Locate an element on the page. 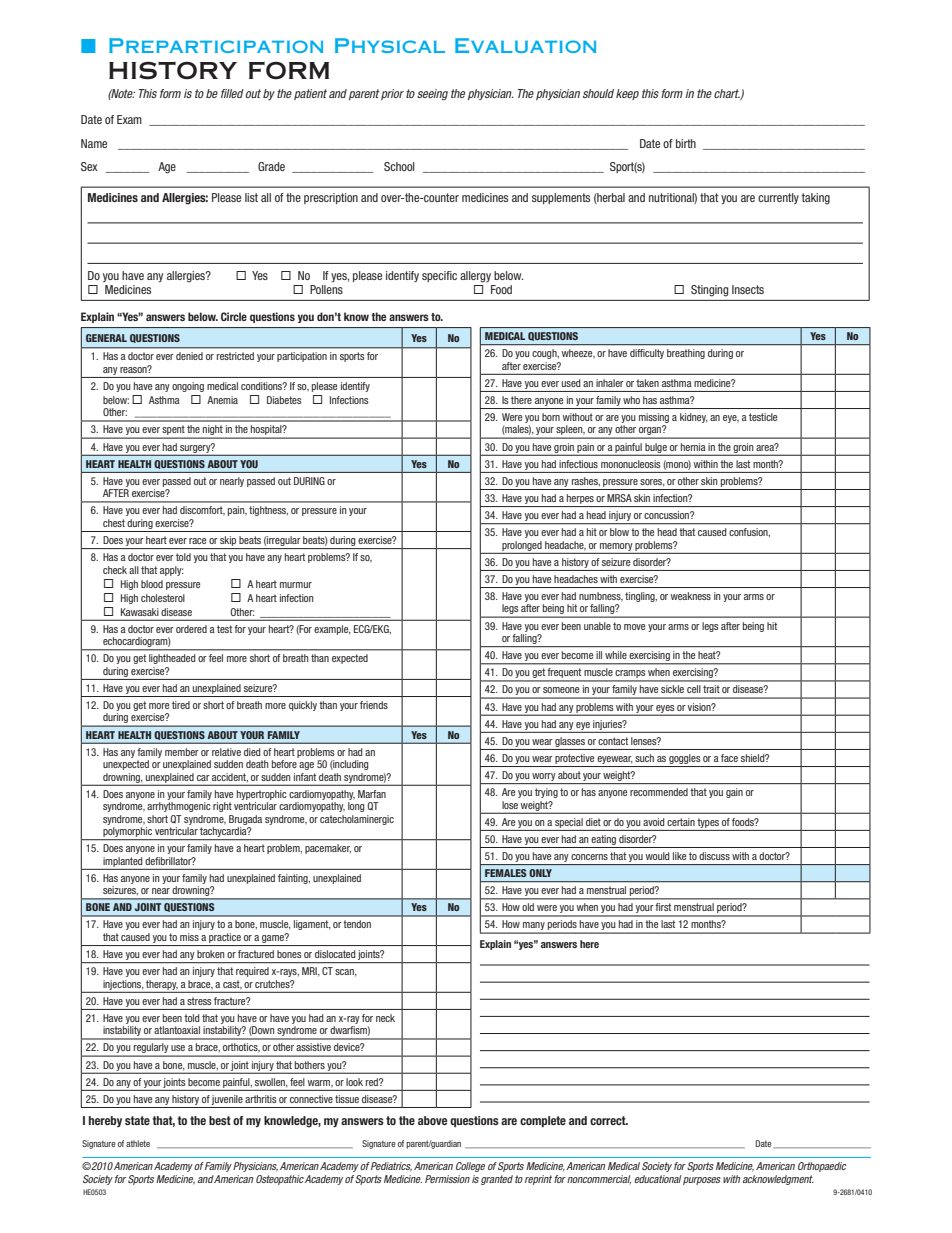 The image size is (952, 1233). ONLY is located at coordinates (540, 873).
